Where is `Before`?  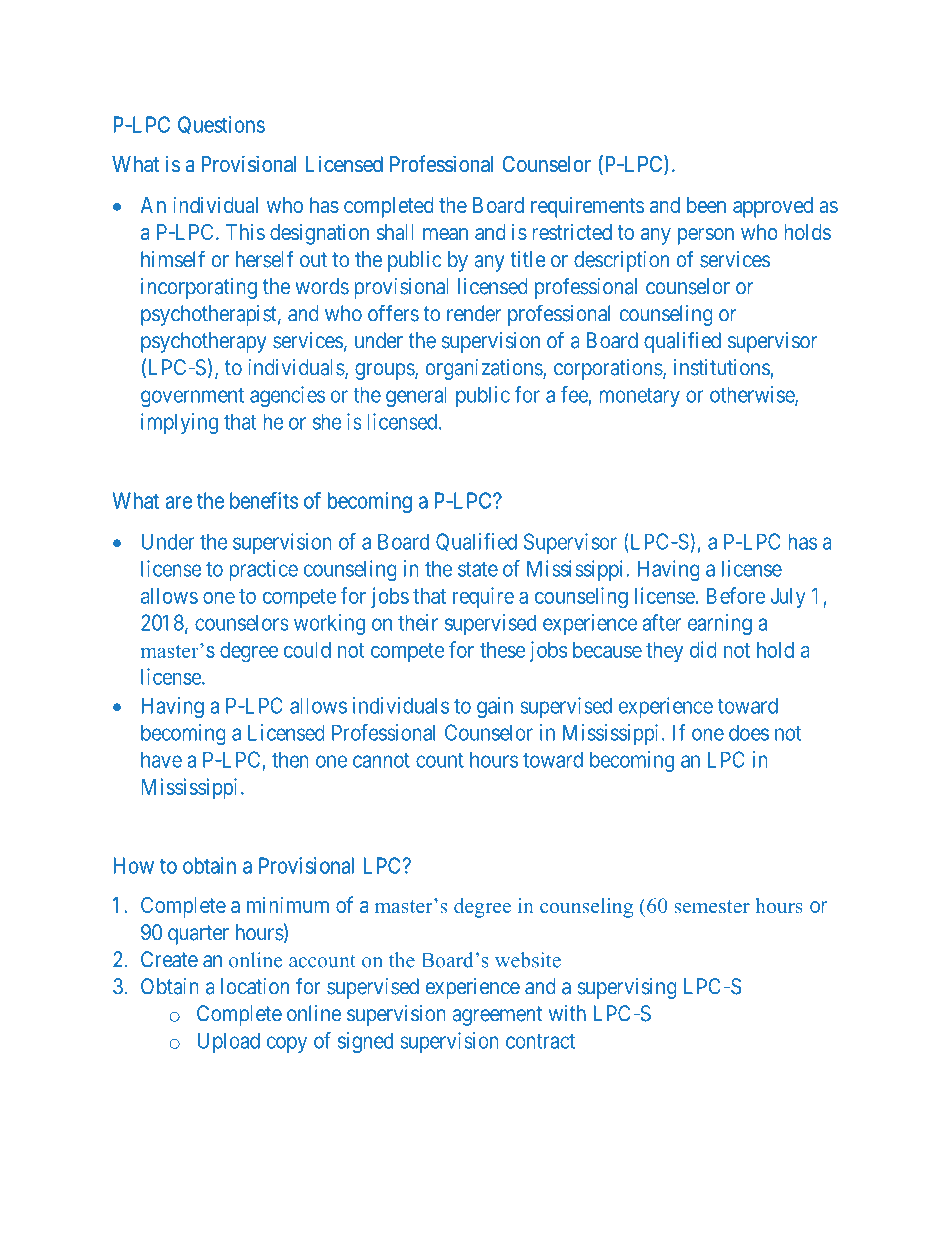 Before is located at coordinates (736, 595).
